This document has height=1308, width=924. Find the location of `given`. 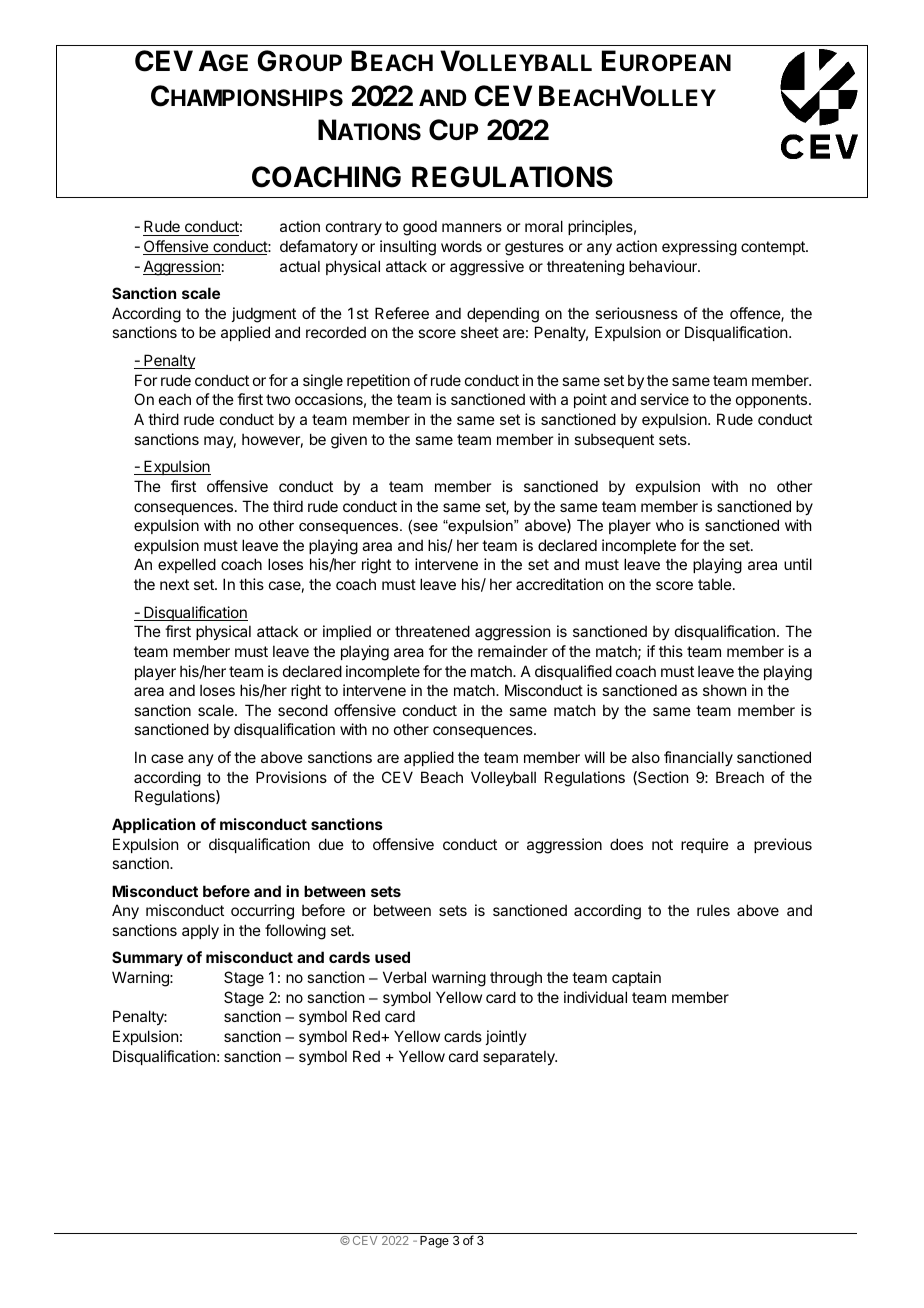

given is located at coordinates (349, 441).
